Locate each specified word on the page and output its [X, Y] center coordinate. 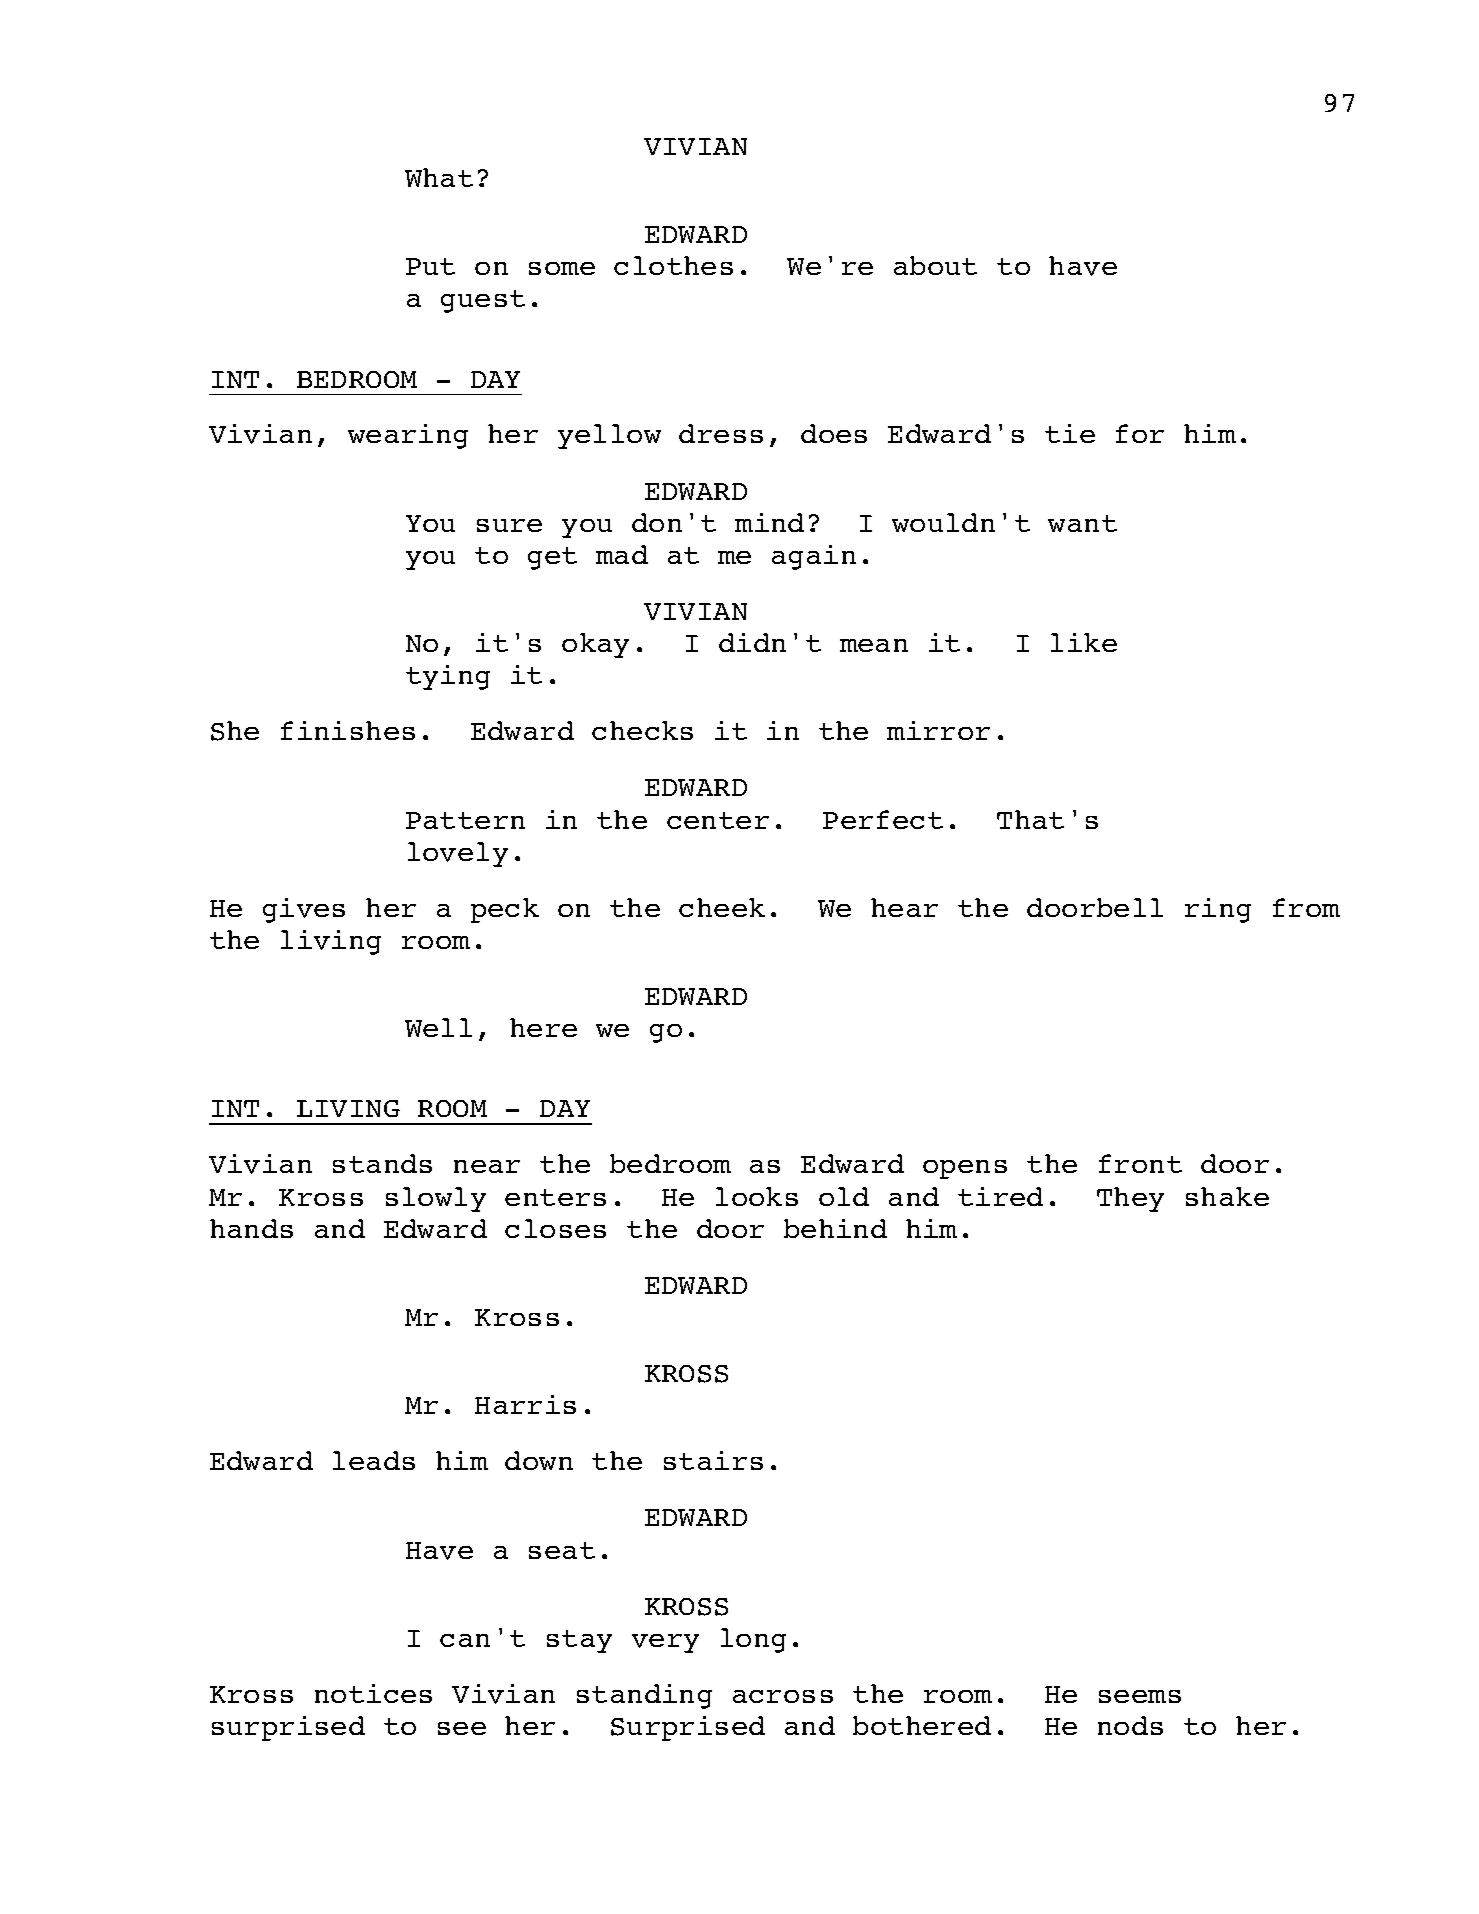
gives [304, 910]
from [1306, 907]
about [935, 265]
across [783, 1696]
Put [430, 266]
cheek [722, 907]
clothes [673, 265]
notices [373, 1693]
